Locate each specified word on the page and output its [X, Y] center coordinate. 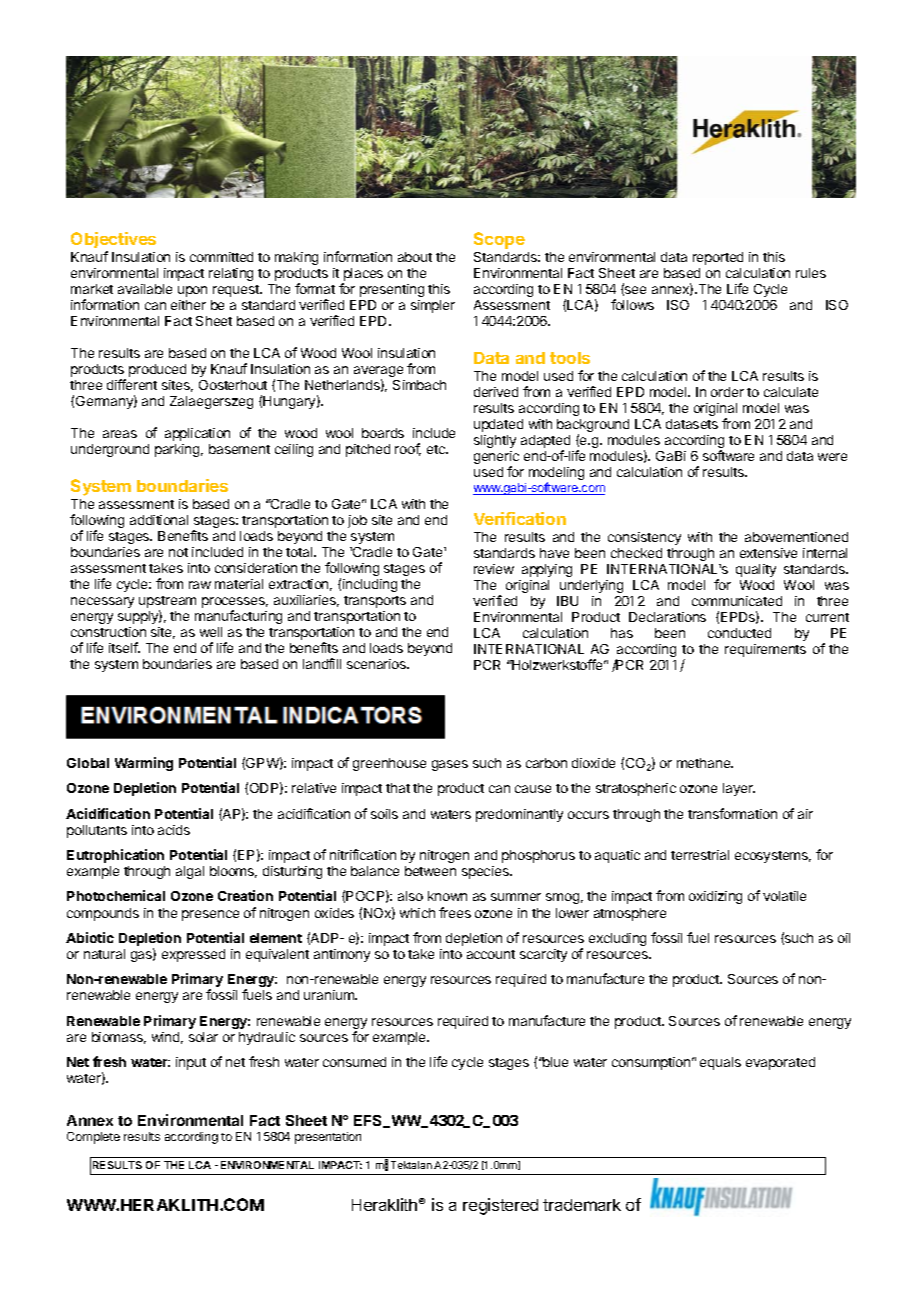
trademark [582, 1205]
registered [500, 1206]
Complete [93, 1138]
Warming [144, 764]
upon [192, 291]
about [415, 257]
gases [450, 765]
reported [718, 258]
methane [705, 763]
